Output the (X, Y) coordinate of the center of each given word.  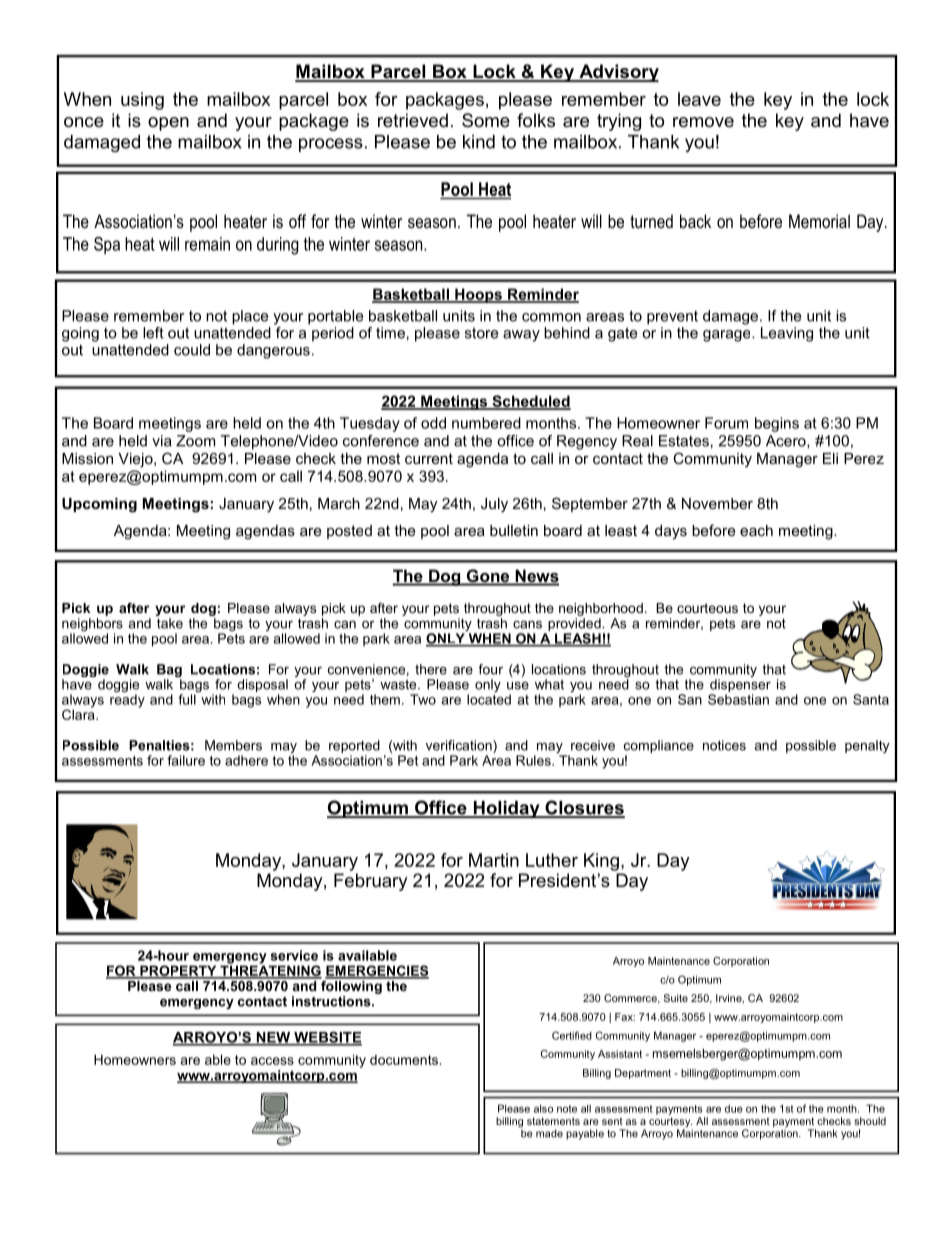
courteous (707, 608)
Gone (488, 577)
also (543, 1108)
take (170, 623)
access (272, 1061)
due (734, 1109)
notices (724, 745)
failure (186, 760)
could (192, 350)
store (481, 333)
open (168, 124)
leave (699, 99)
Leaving (787, 334)
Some (486, 120)
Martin (494, 860)
